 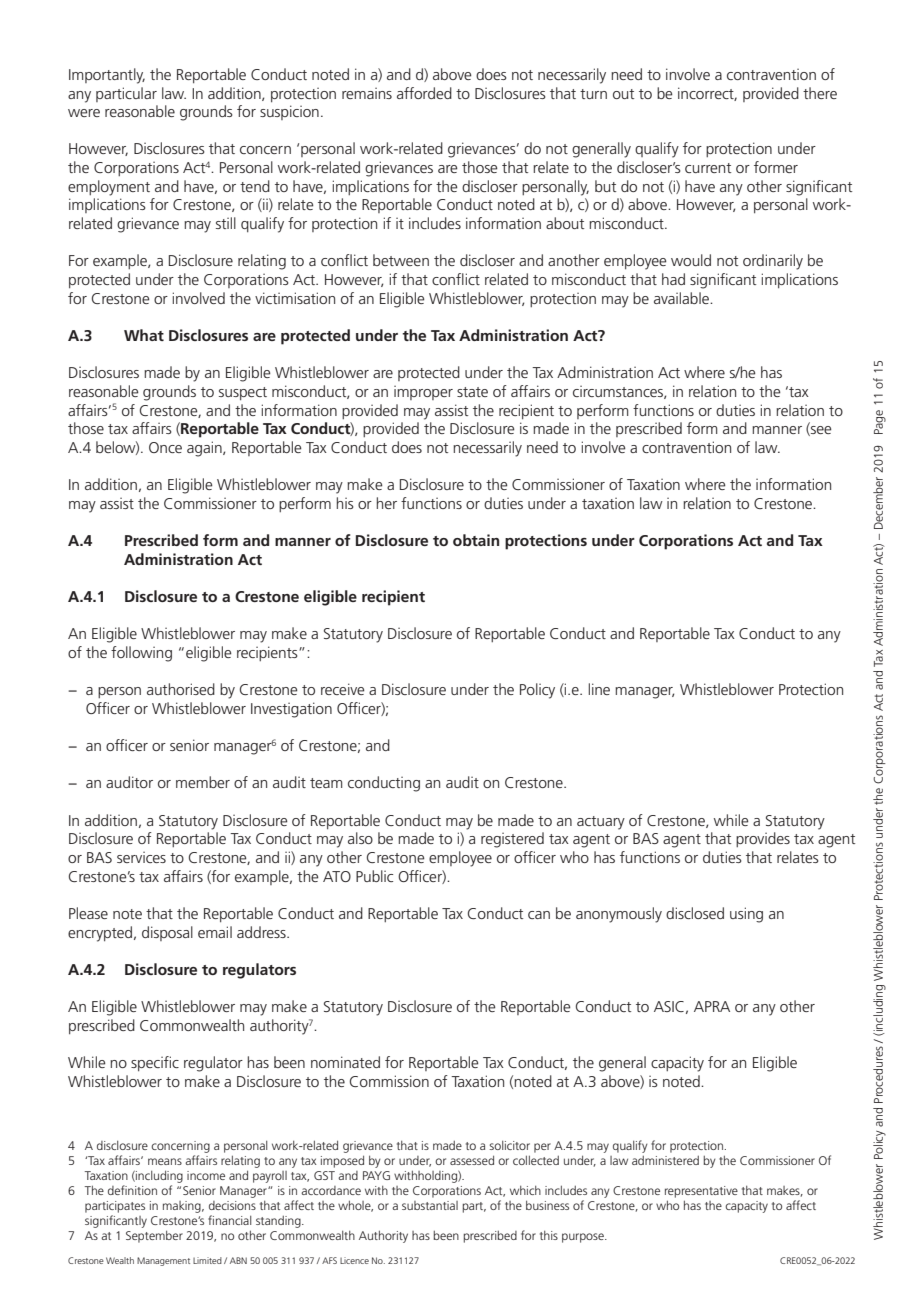 What do you see at coordinates (205, 449) in the document?
I see `again` at bounding box center [205, 449].
